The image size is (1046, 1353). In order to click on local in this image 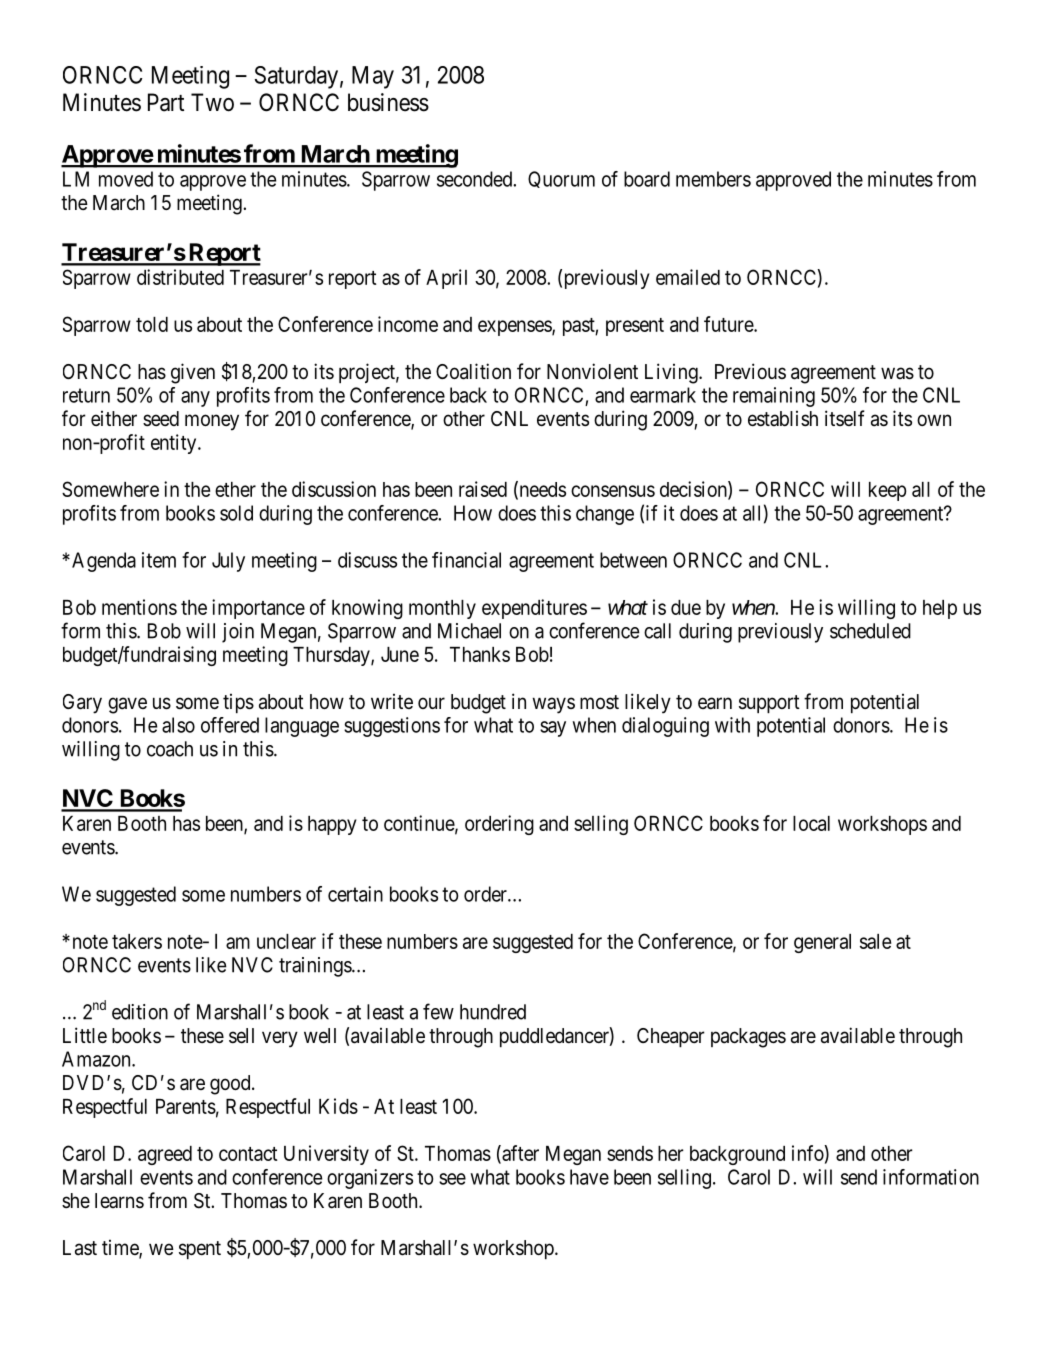, I will do `click(811, 823)`.
